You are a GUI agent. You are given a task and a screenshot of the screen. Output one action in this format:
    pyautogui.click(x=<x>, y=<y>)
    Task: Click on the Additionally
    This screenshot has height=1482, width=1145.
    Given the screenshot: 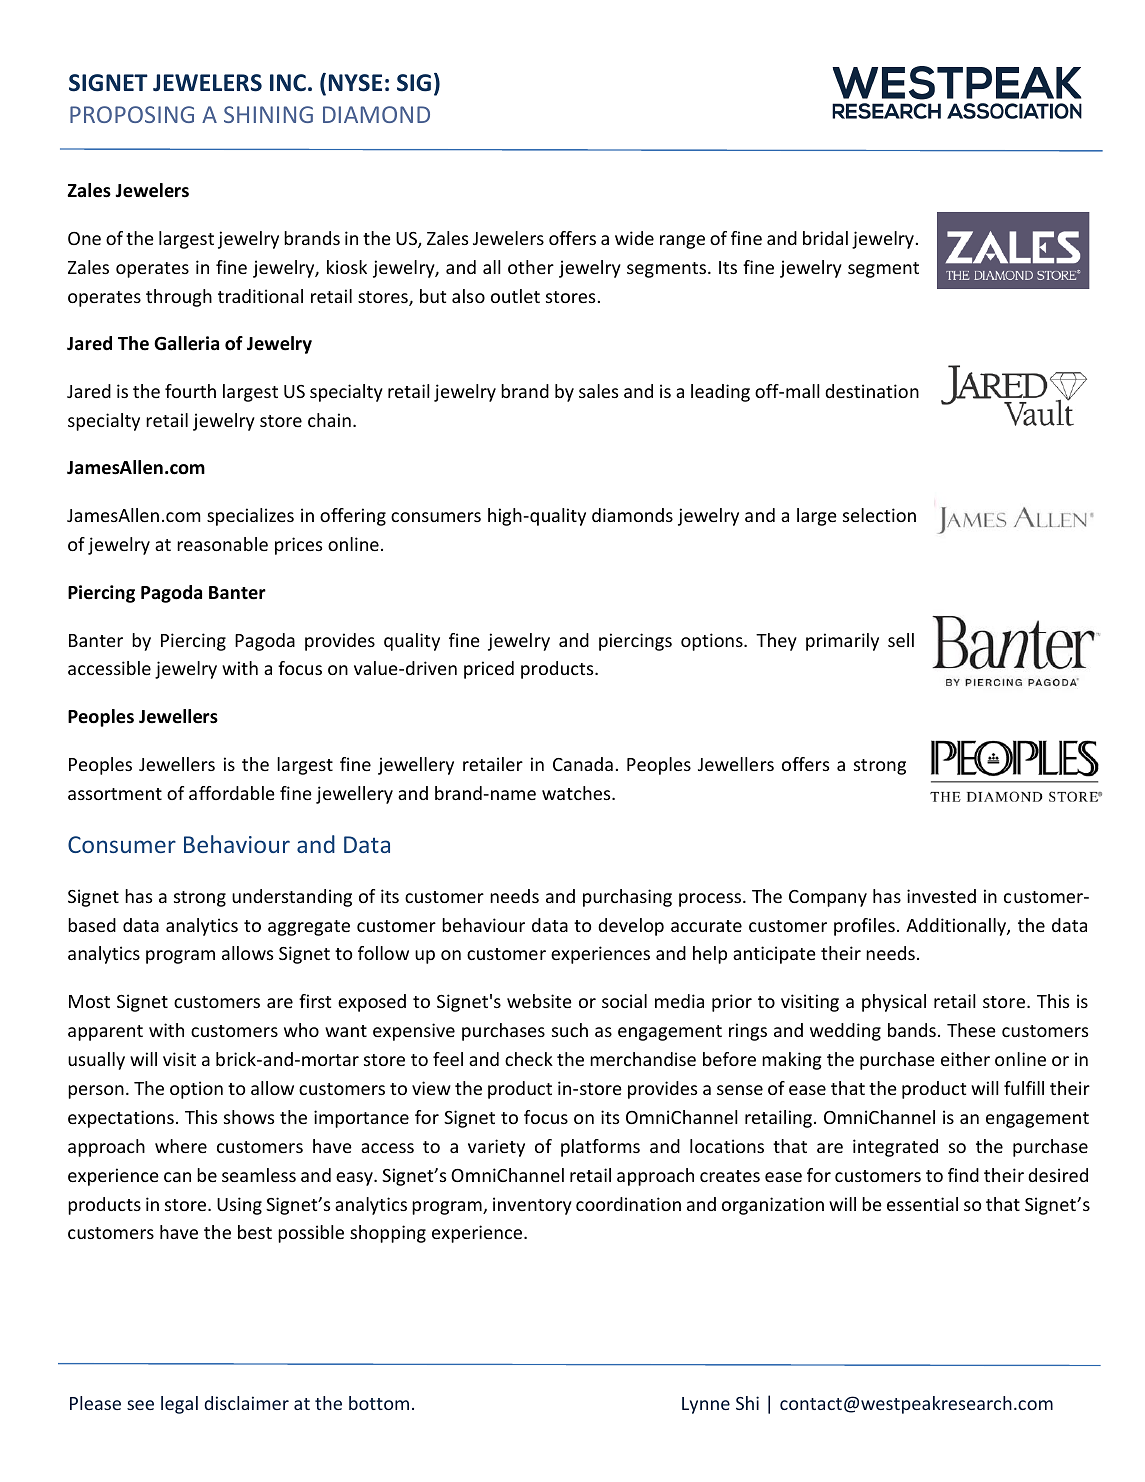 What is the action you would take?
    pyautogui.click(x=957, y=927)
